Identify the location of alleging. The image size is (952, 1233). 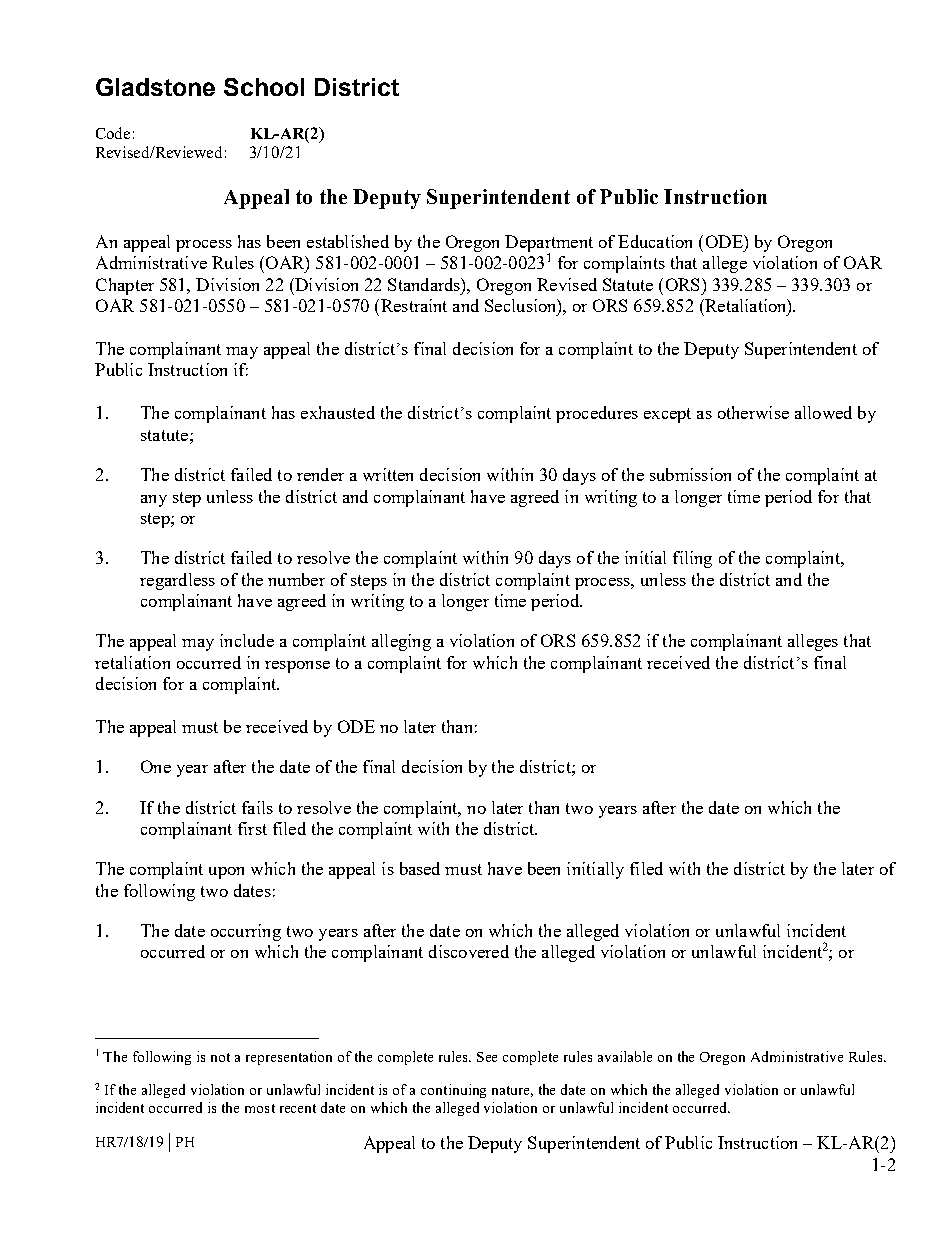
(401, 642).
